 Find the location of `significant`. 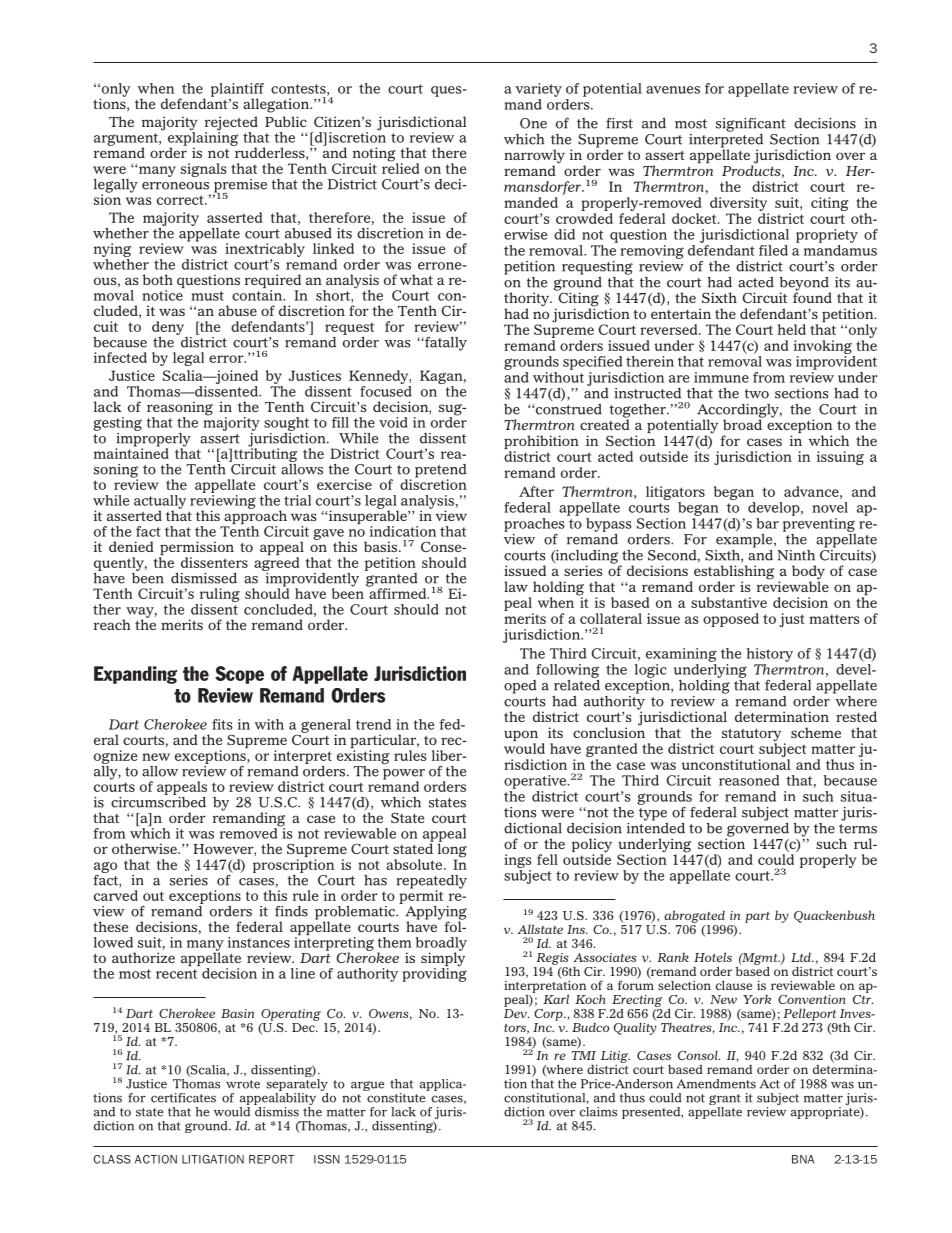

significant is located at coordinates (751, 124).
